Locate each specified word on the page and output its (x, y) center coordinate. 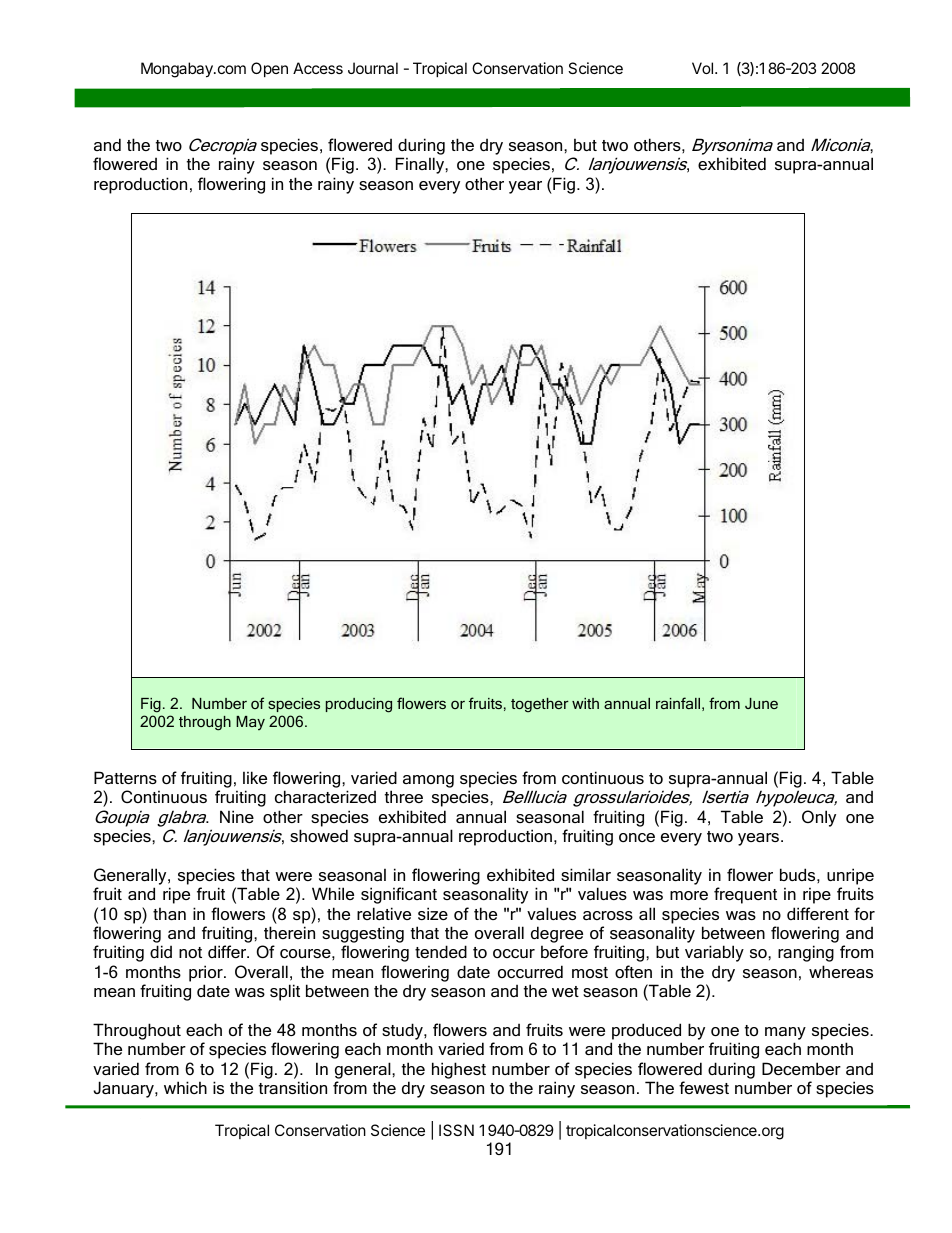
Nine (237, 816)
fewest (704, 1087)
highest (459, 1070)
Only (819, 818)
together (540, 705)
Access (318, 68)
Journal (373, 68)
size (433, 913)
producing (359, 705)
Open (269, 69)
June (761, 703)
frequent (745, 895)
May (250, 723)
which (185, 1087)
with (585, 703)
